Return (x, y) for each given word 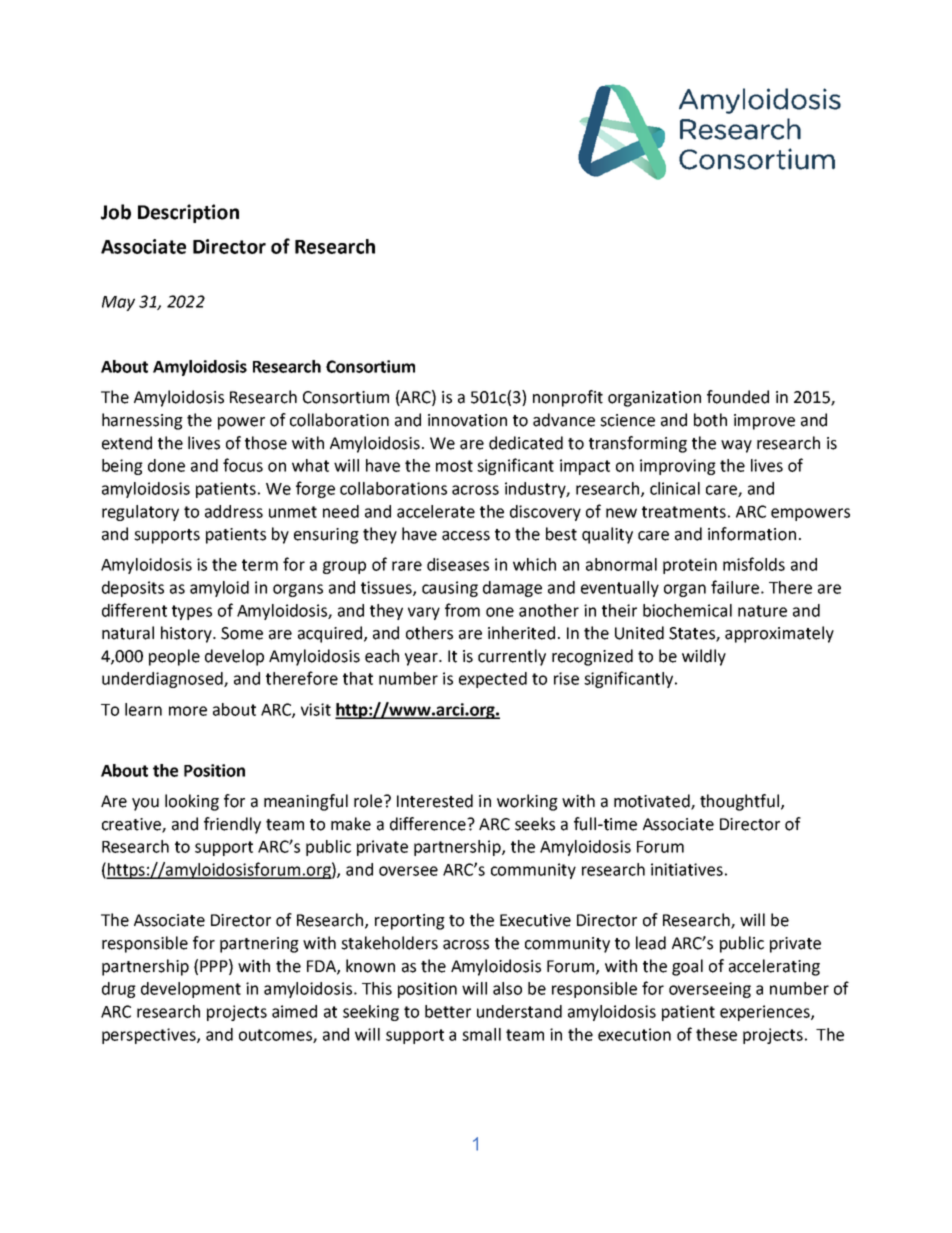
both (710, 420)
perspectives (150, 1036)
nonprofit (568, 398)
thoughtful (739, 802)
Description (188, 213)
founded (738, 397)
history (187, 634)
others (429, 633)
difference (429, 824)
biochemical (687, 610)
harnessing (142, 421)
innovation (467, 420)
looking (192, 802)
